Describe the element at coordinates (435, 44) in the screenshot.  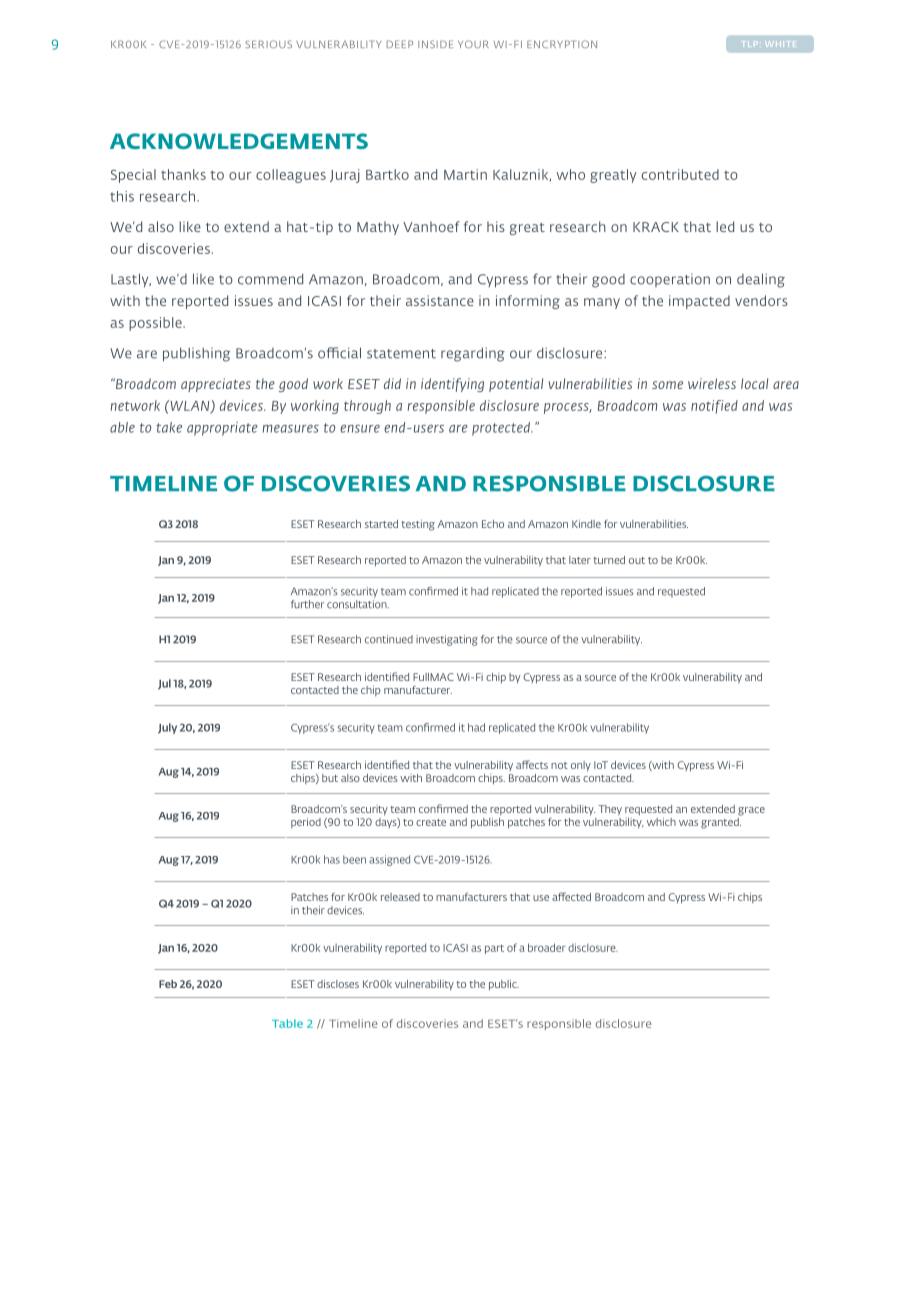
I see `INSIDE` at that location.
